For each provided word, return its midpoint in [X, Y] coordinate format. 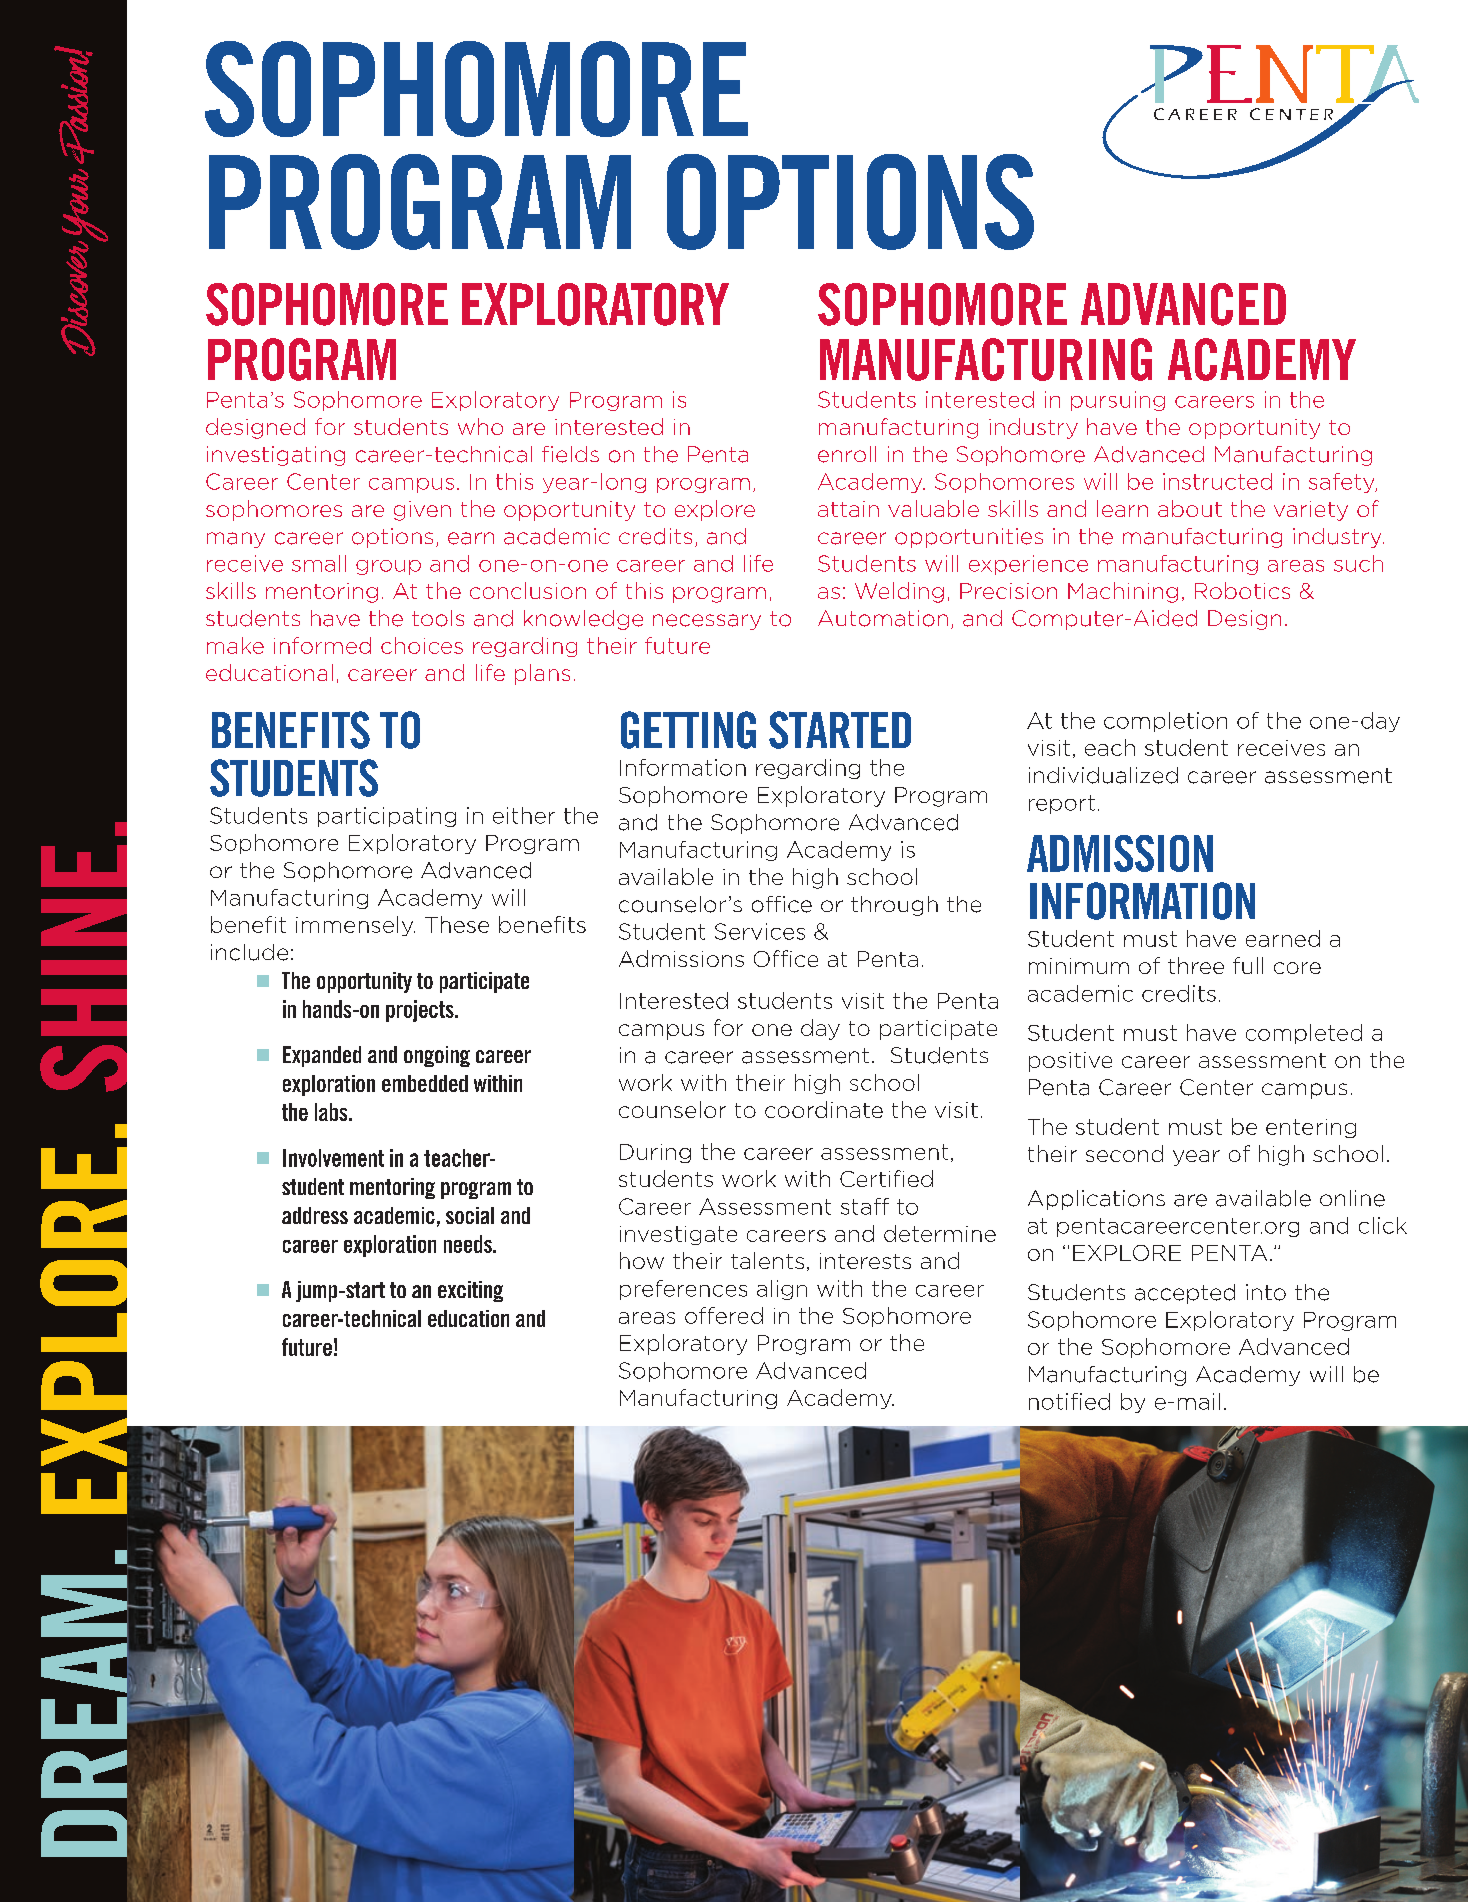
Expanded [322, 1056]
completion [1165, 722]
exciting [470, 1291]
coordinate [824, 1109]
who [480, 426]
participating [387, 817]
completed [1304, 1034]
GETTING [688, 730]
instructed [1217, 481]
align [782, 1290]
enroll [847, 454]
